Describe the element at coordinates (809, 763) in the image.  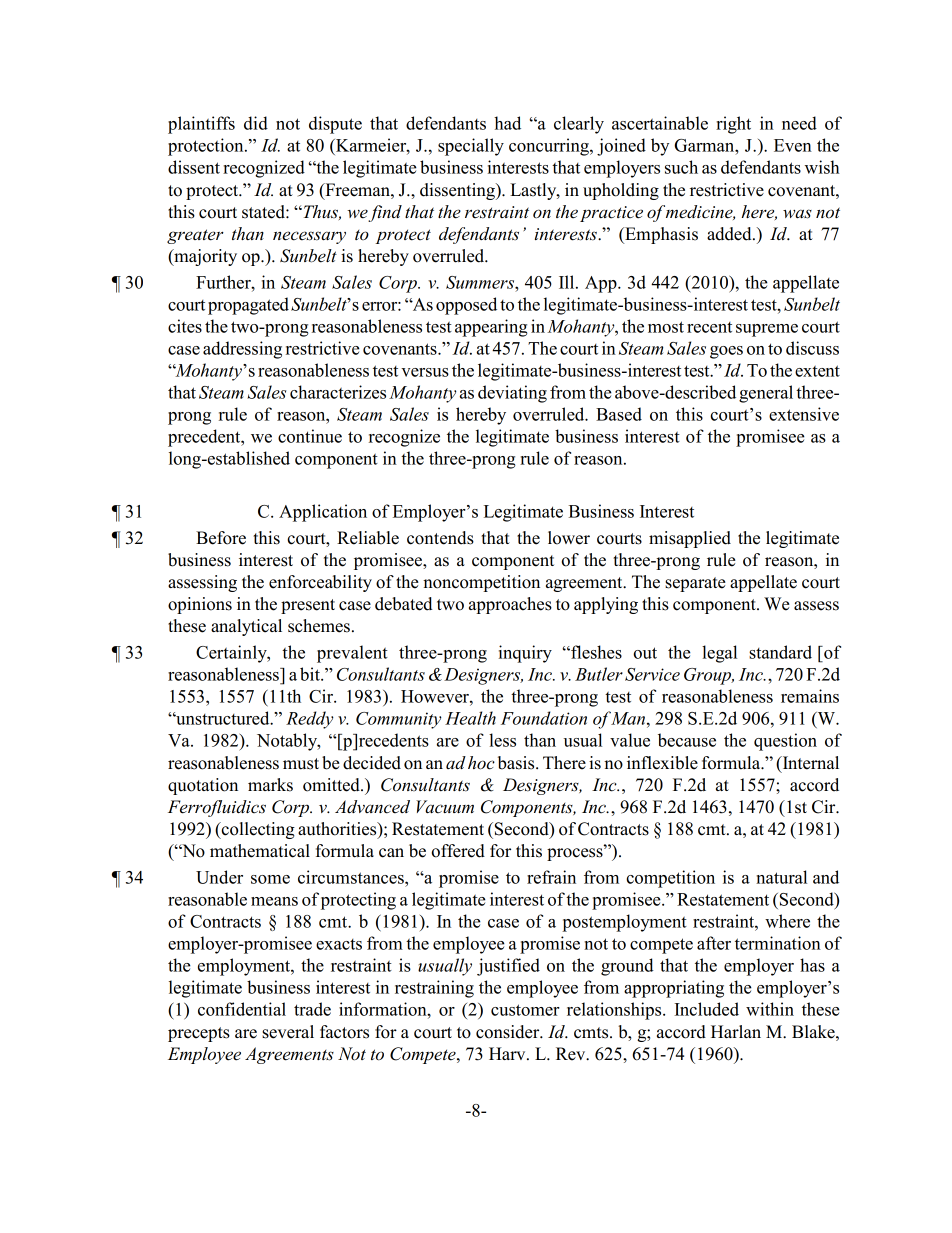
I see `Internal` at that location.
